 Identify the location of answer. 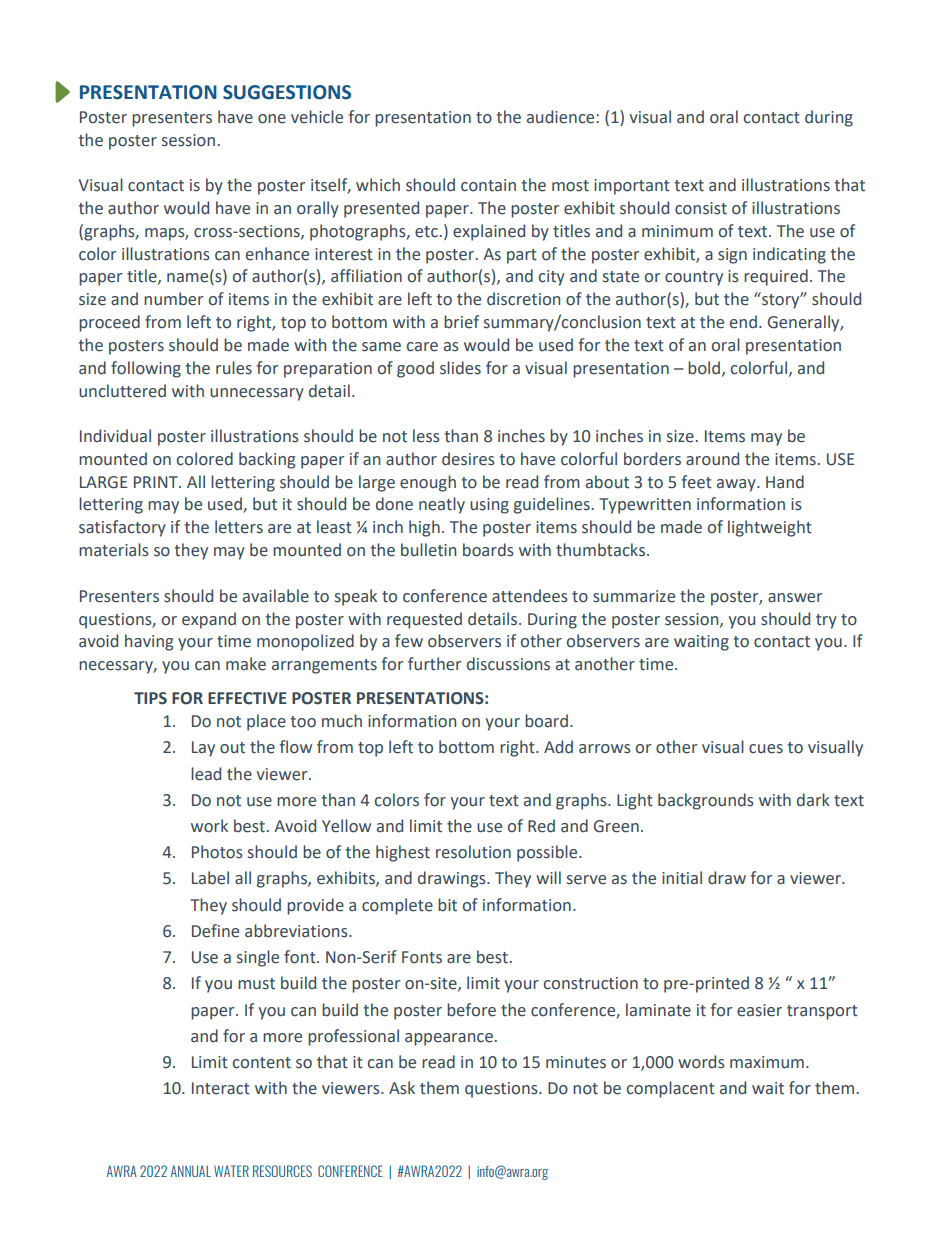
(795, 598).
